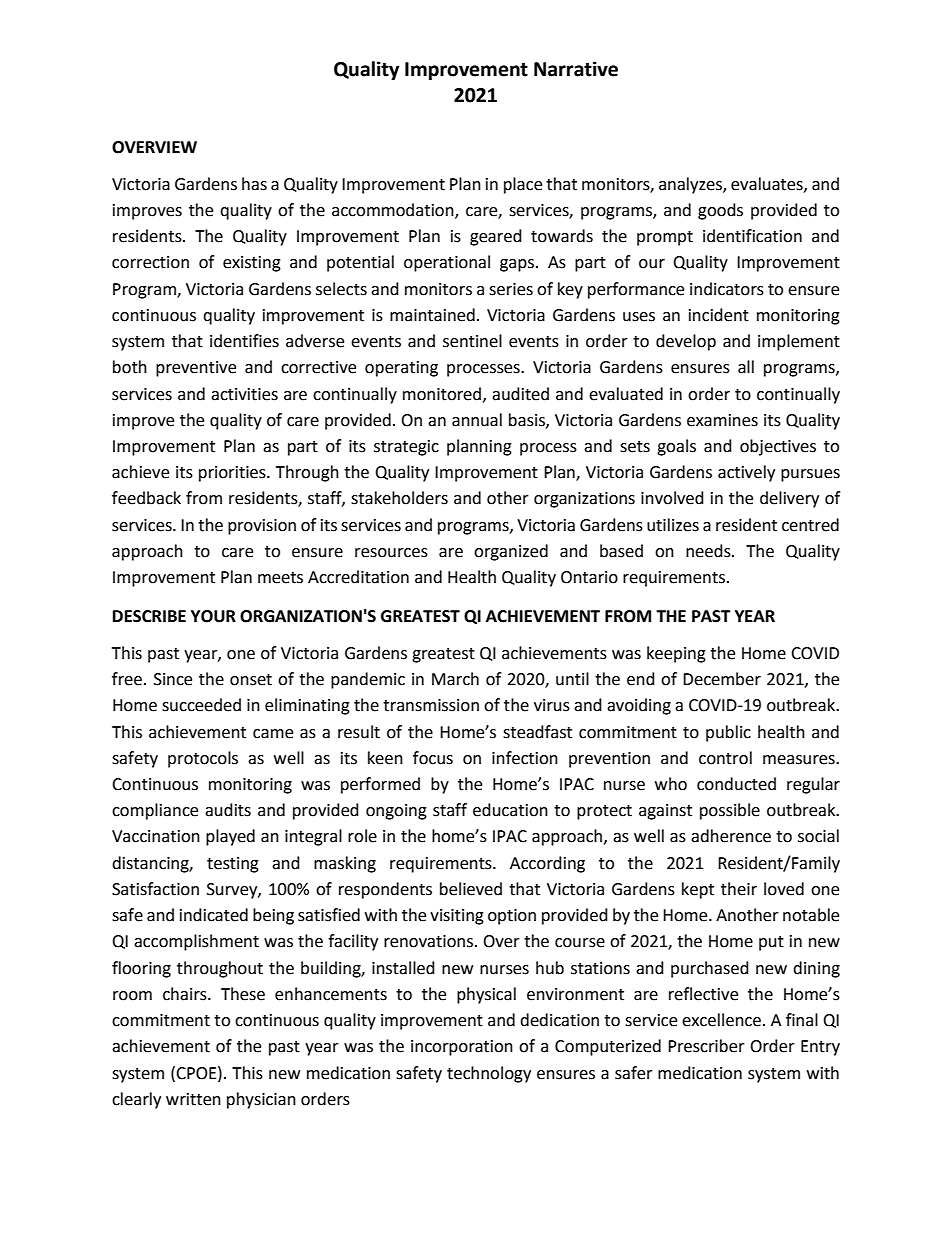 This page has height=1233, width=952. What do you see at coordinates (576, 69) in the page?
I see `Narrative` at bounding box center [576, 69].
